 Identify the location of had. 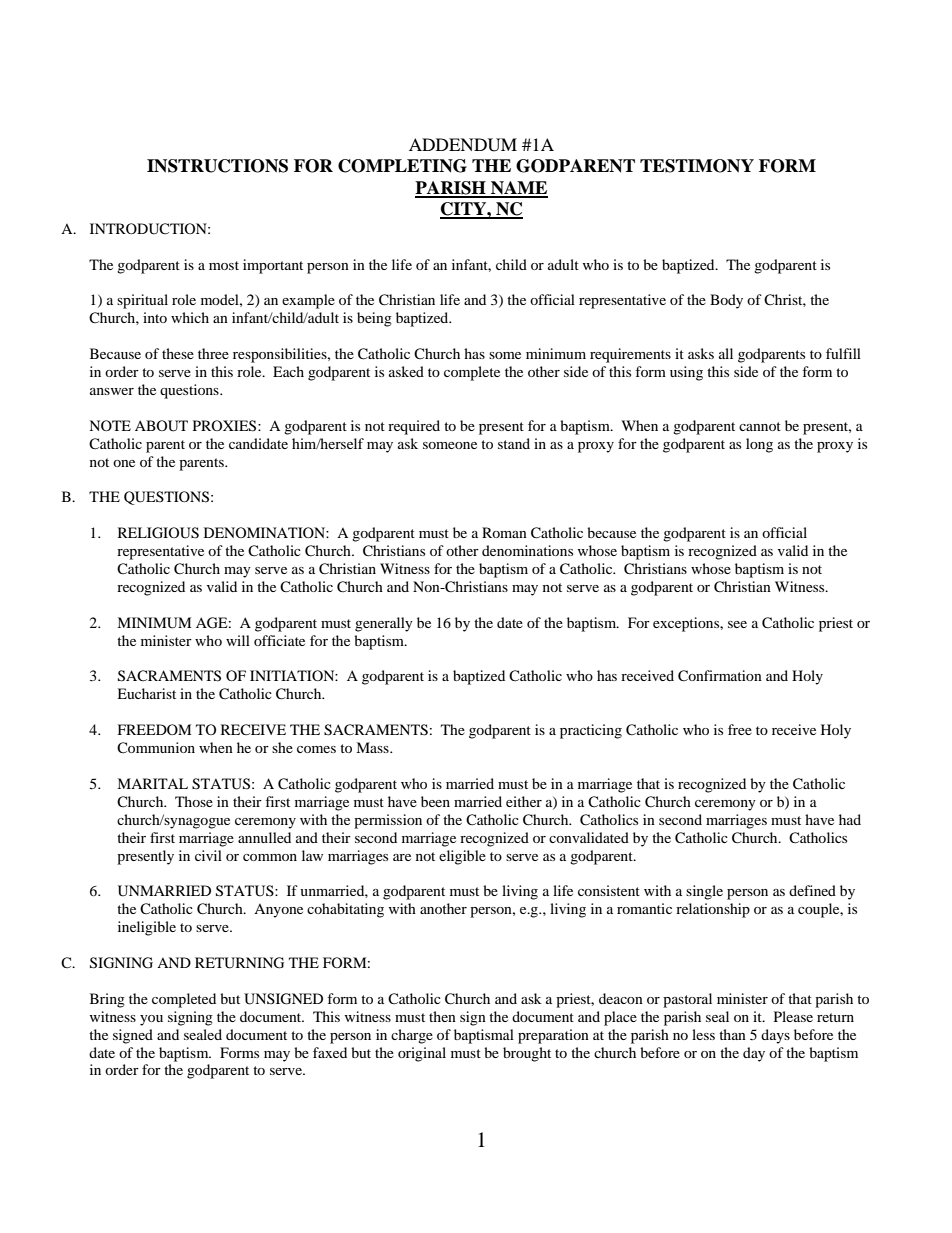
(850, 819).
